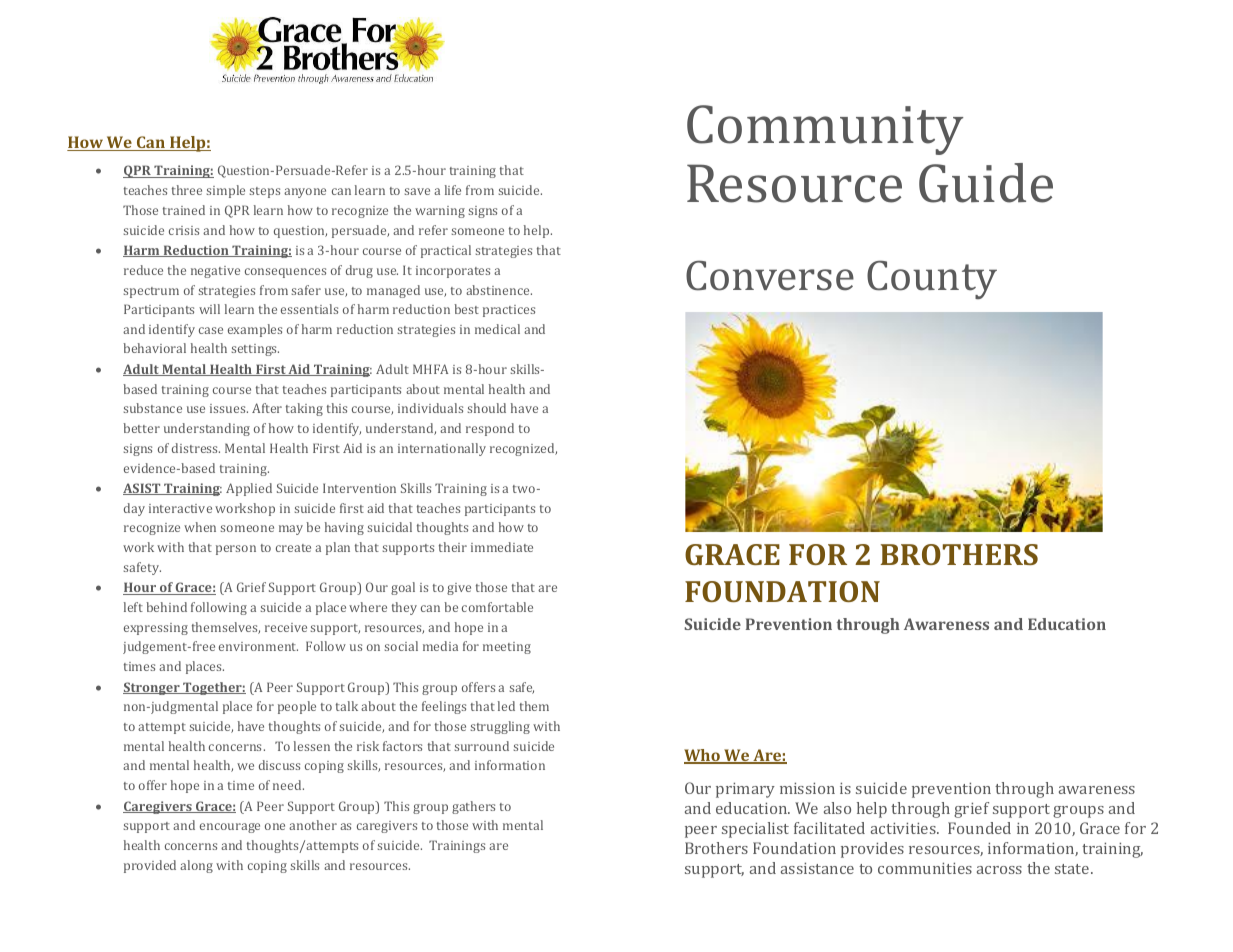  Describe the element at coordinates (755, 830) in the screenshot. I see `specialist` at that location.
